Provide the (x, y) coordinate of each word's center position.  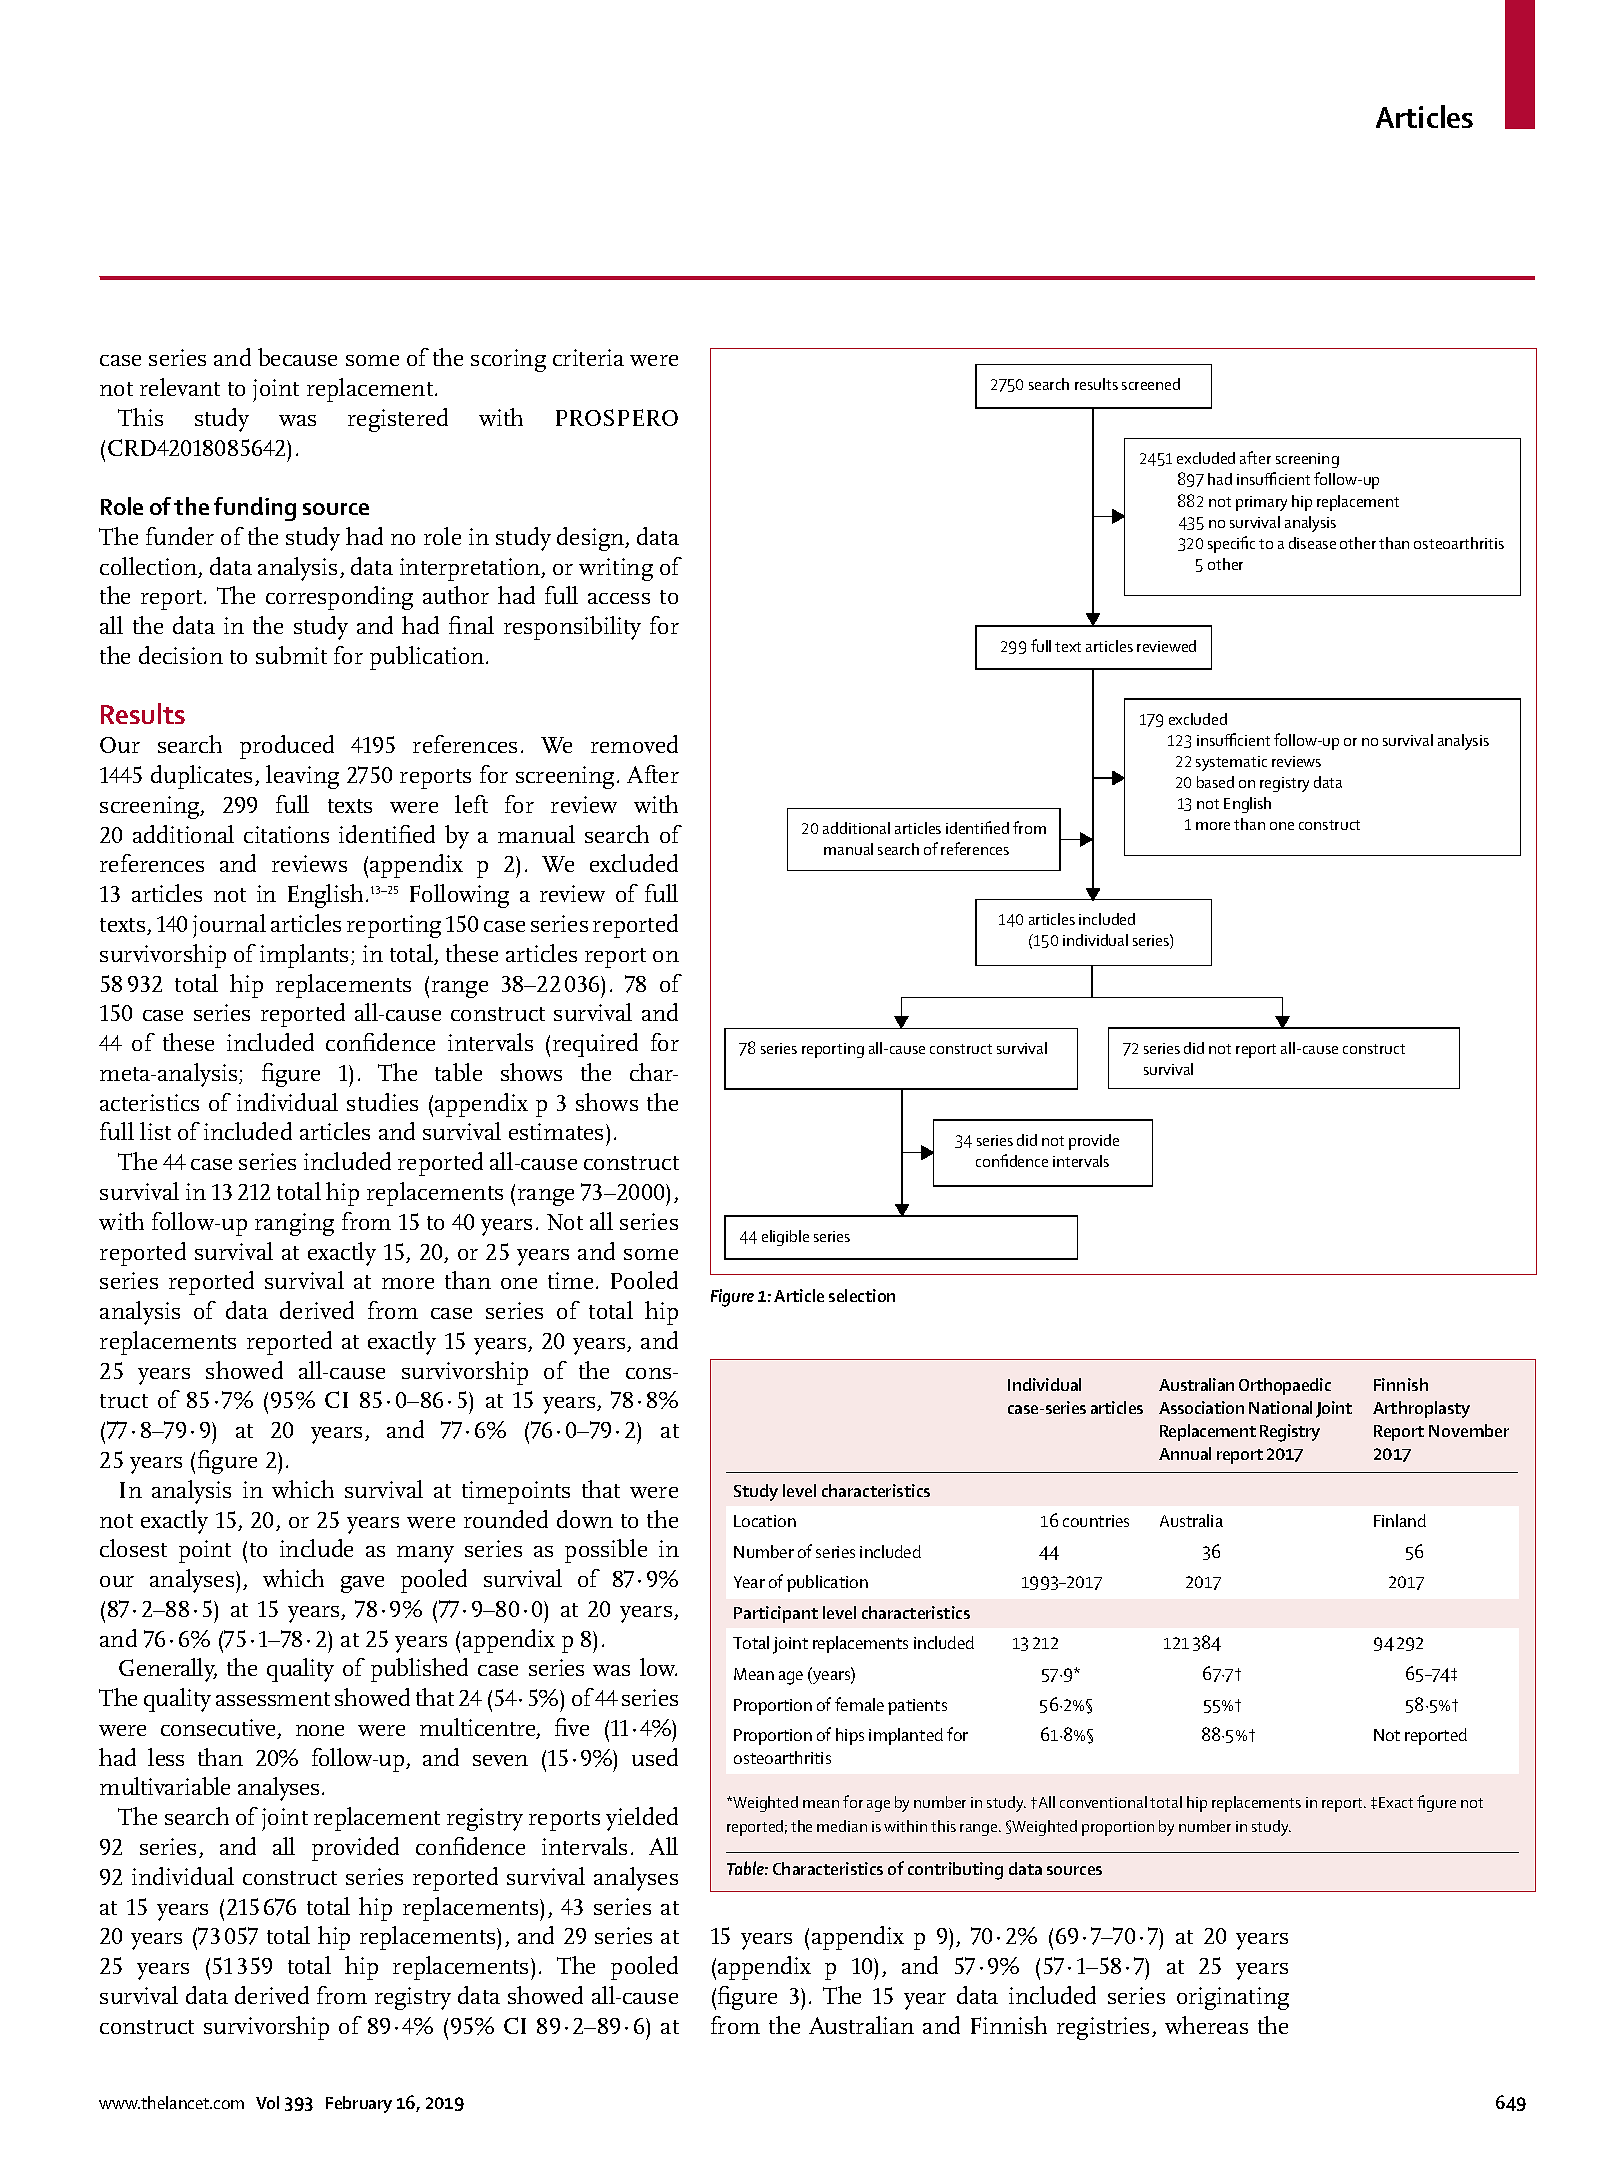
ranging (294, 1224)
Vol (267, 2102)
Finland (1400, 1520)
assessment (273, 1699)
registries (1103, 2028)
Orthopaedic (1285, 1386)
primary (1261, 503)
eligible (785, 1238)
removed (634, 744)
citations (286, 834)
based (1215, 782)
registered (398, 420)
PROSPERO (617, 417)
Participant (776, 1614)
